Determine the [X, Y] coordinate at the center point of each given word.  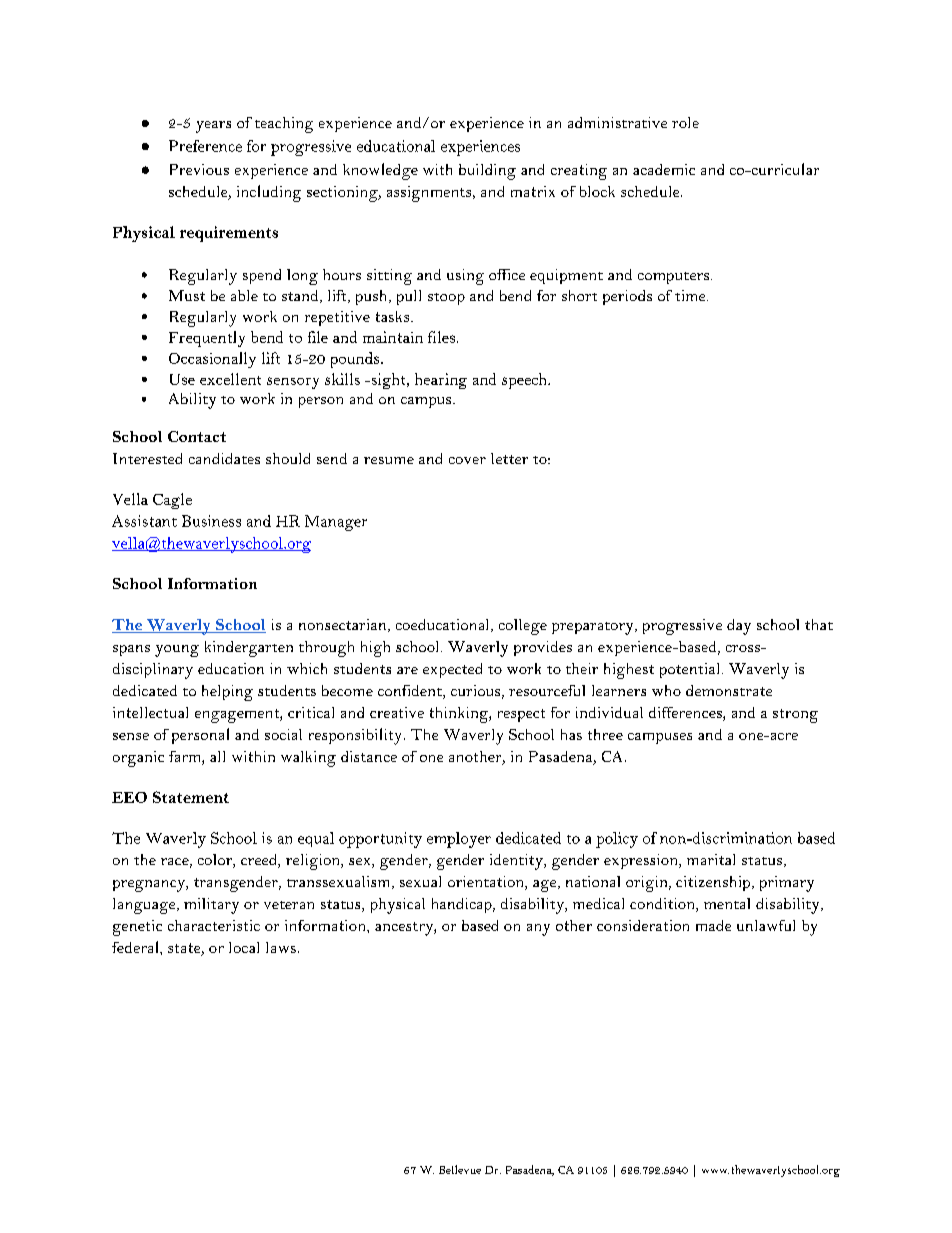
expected [452, 670]
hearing [441, 381]
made [713, 925]
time [691, 295]
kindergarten [249, 649]
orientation [487, 883]
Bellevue [460, 1169]
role [685, 122]
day [739, 627]
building [487, 172]
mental [727, 903]
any [538, 930]
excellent [230, 379]
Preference [205, 146]
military [211, 906]
